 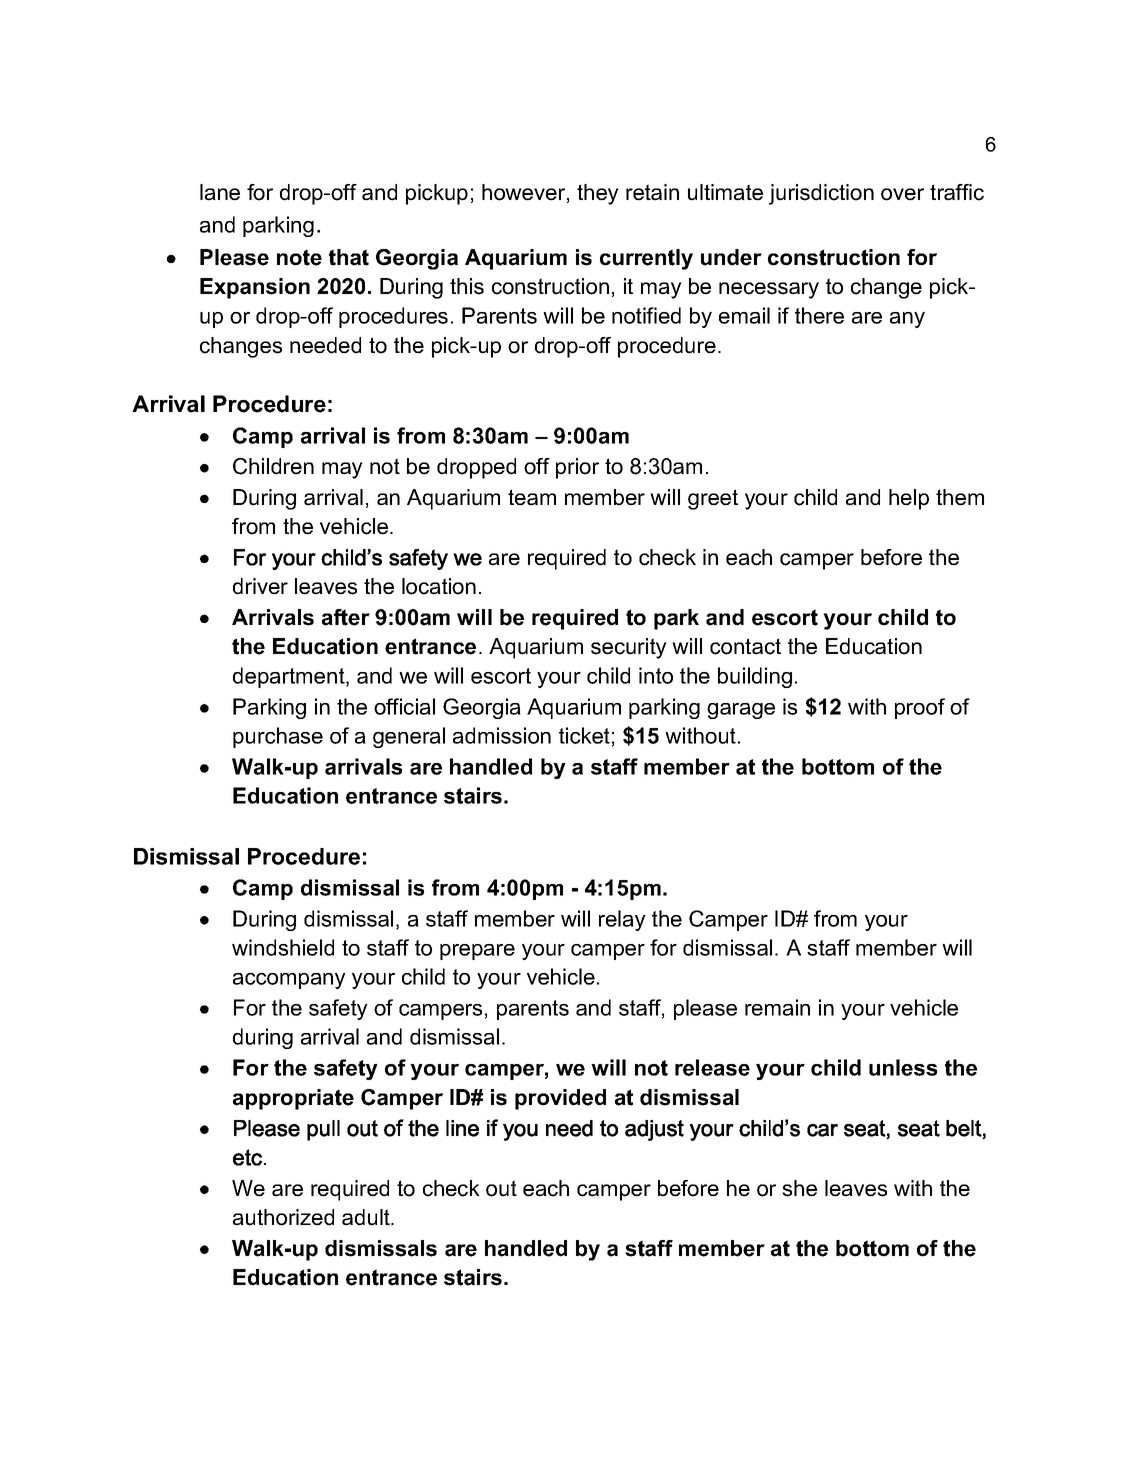 I want to click on they, so click(x=598, y=194).
